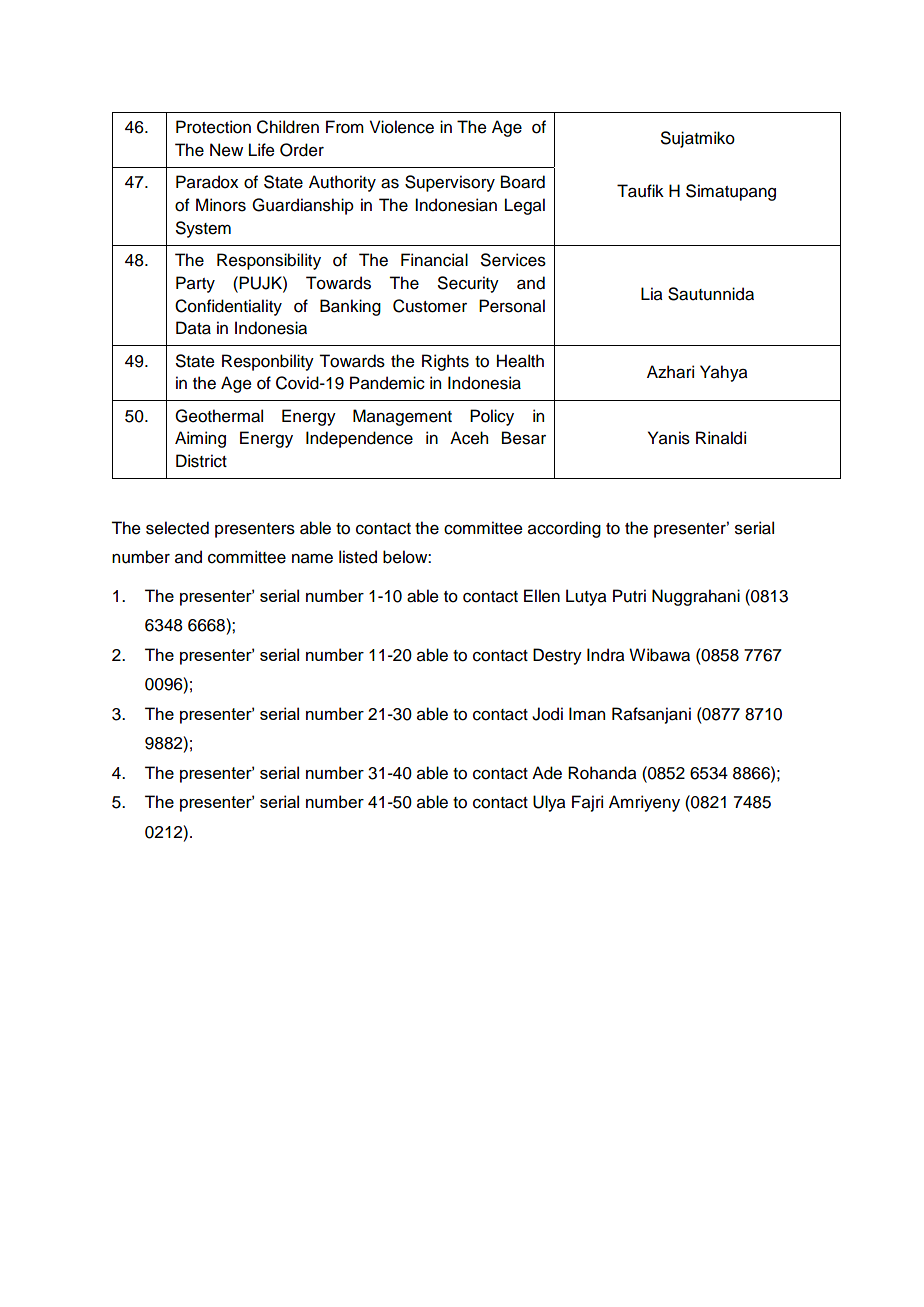  What do you see at coordinates (201, 461) in the page?
I see `District` at bounding box center [201, 461].
